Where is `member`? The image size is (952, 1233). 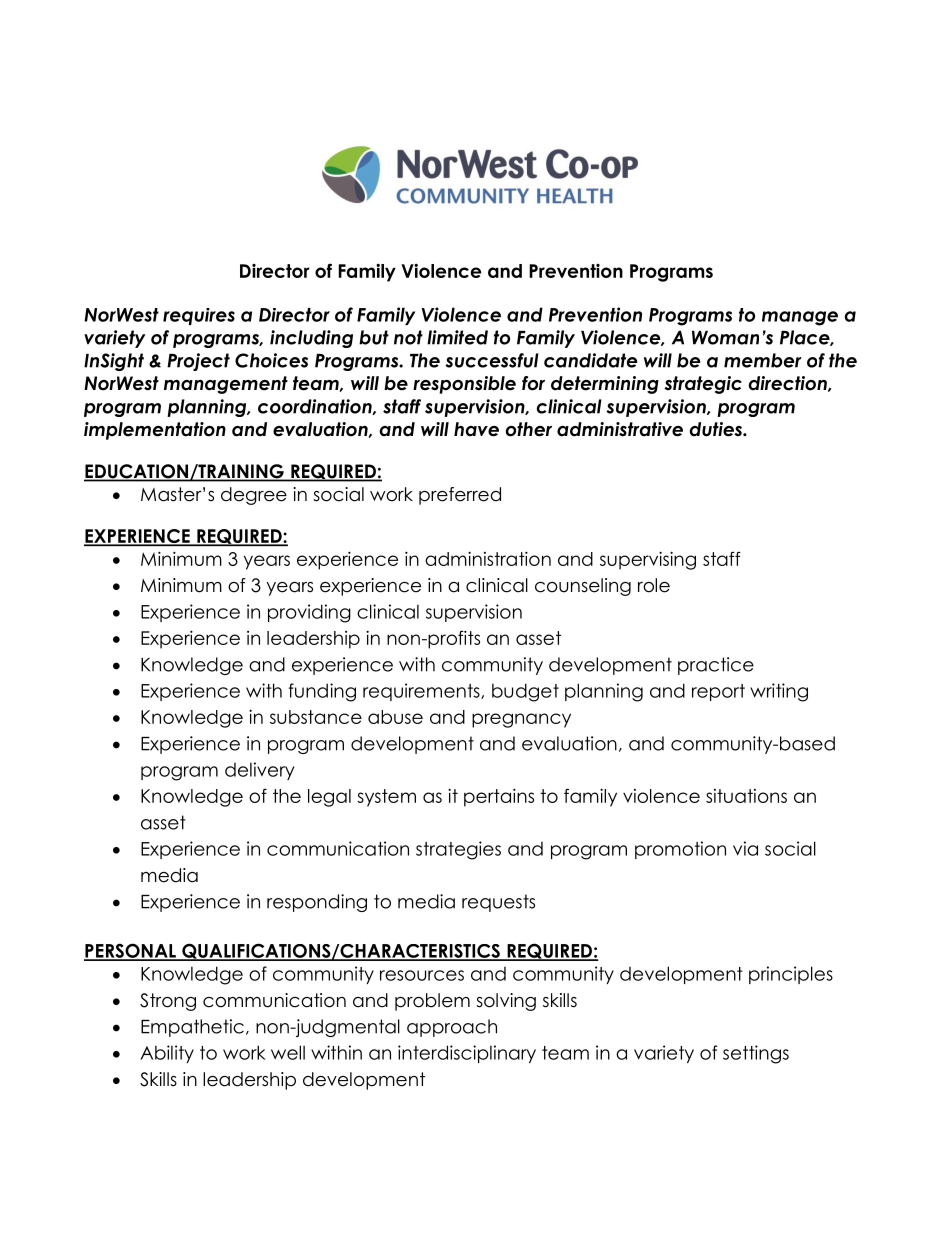 member is located at coordinates (763, 360).
